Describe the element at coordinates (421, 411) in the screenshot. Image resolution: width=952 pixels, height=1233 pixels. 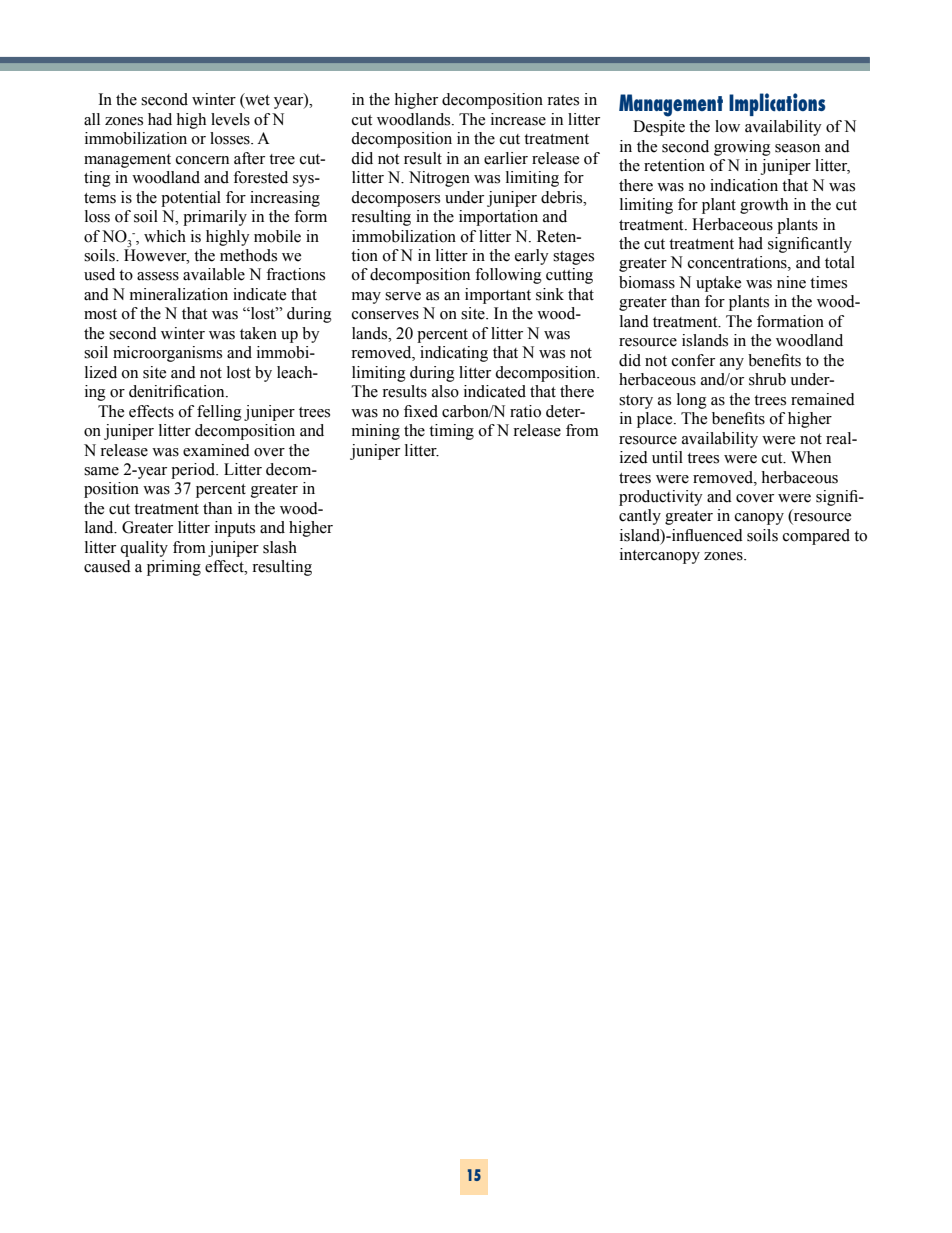
I see `fixed` at that location.
